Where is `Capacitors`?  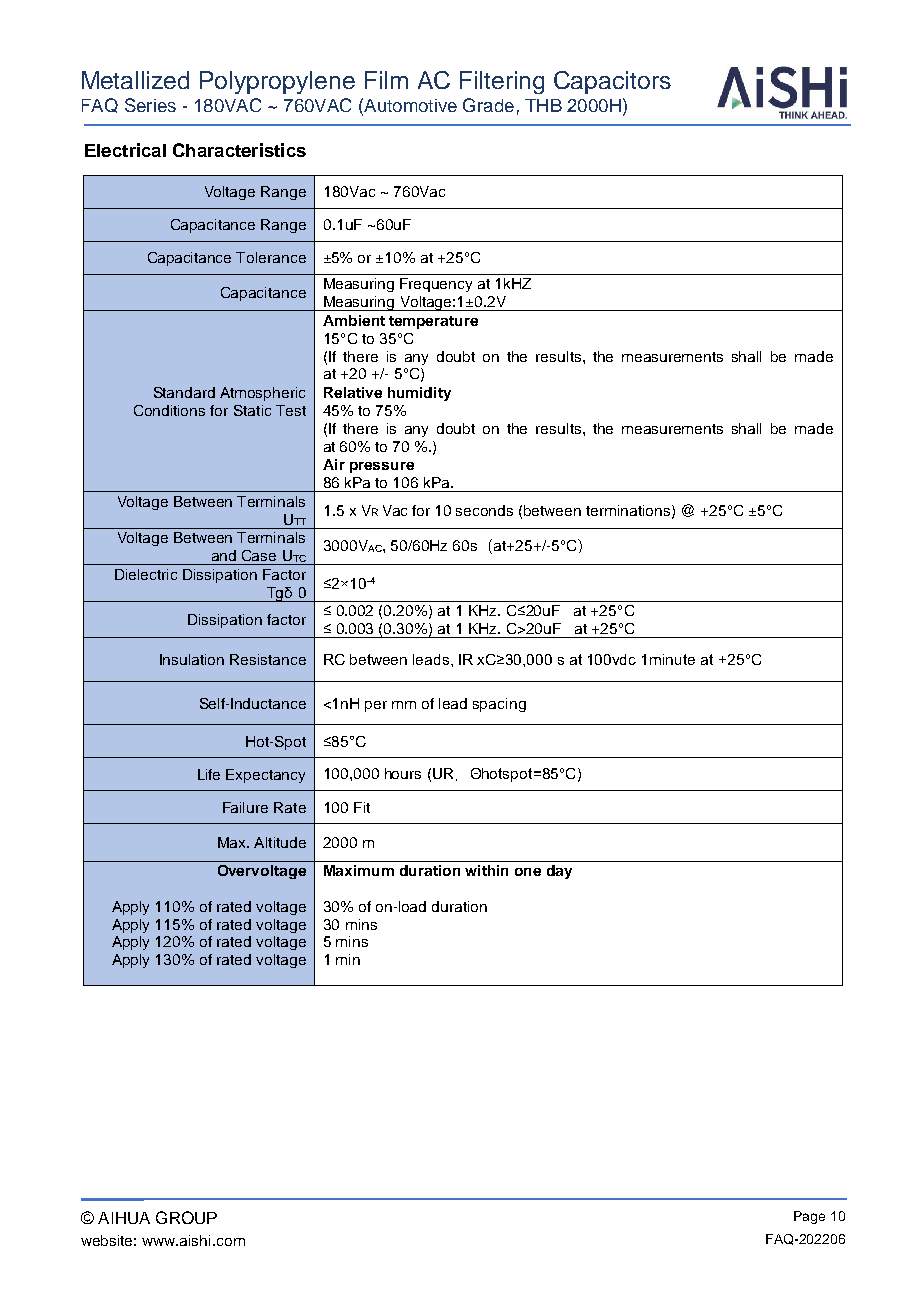
Capacitors is located at coordinates (612, 82).
